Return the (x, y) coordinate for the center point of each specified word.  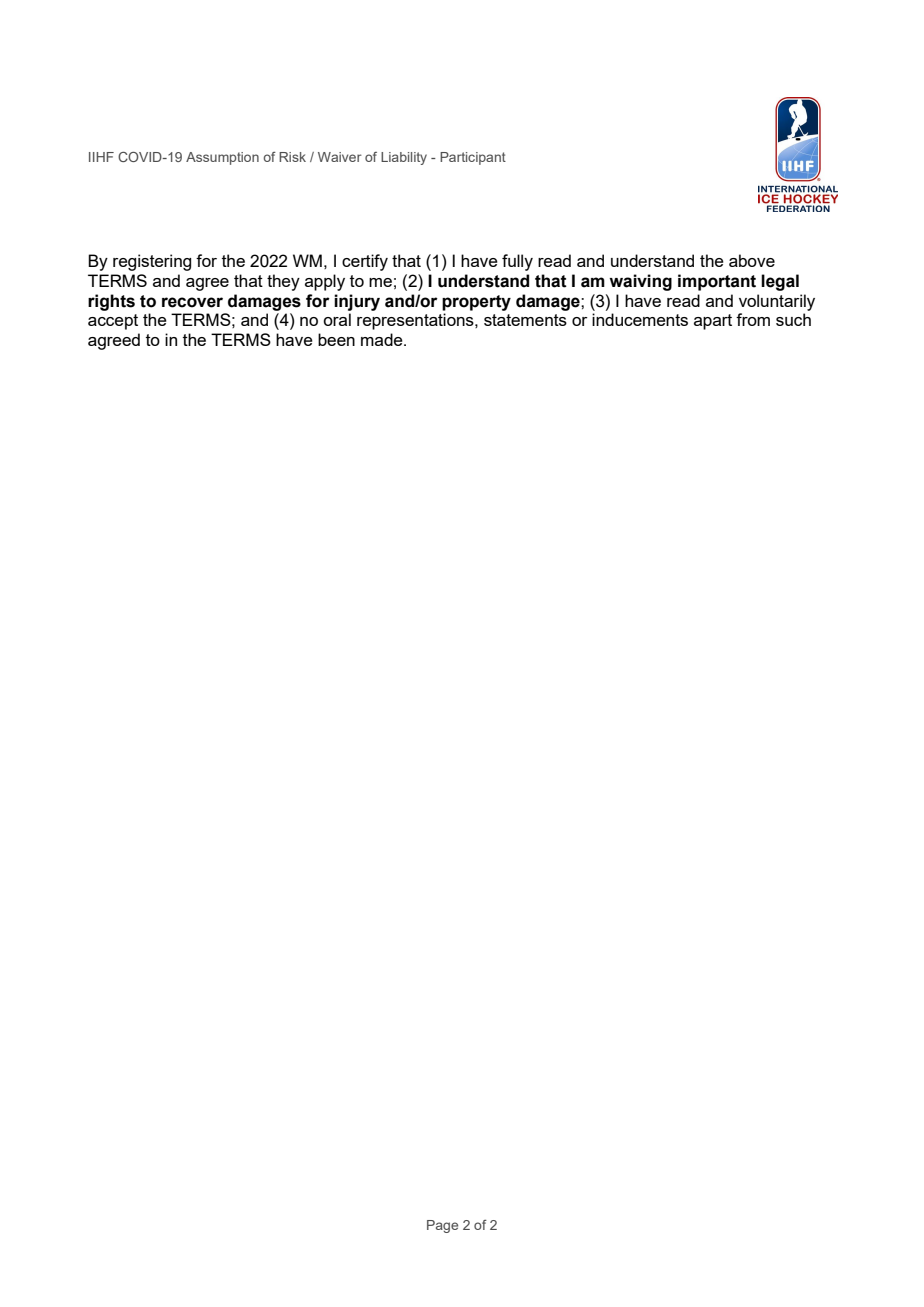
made (383, 339)
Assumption (222, 158)
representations (416, 321)
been (336, 339)
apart (713, 322)
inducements (640, 319)
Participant (473, 158)
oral (337, 319)
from (753, 319)
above (752, 260)
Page (442, 1226)
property (476, 303)
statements (525, 320)
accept (113, 322)
